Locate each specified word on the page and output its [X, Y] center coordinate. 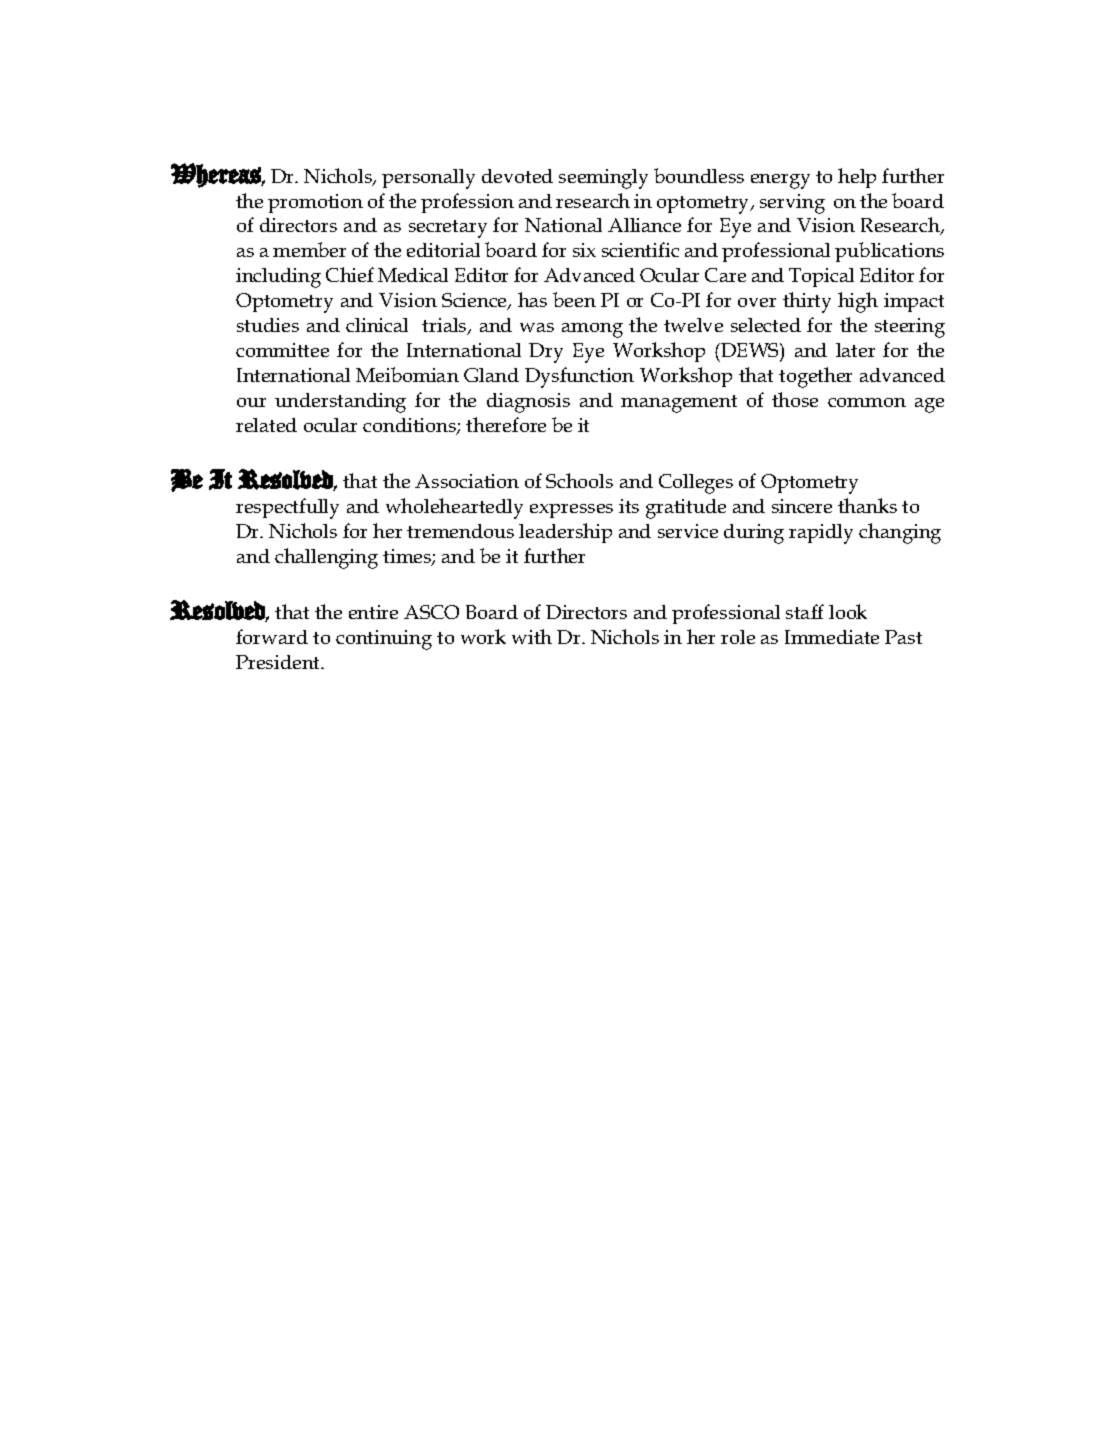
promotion [315, 203]
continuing [384, 640]
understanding [340, 403]
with [532, 636]
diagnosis [528, 403]
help [857, 178]
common [867, 402]
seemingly [603, 179]
